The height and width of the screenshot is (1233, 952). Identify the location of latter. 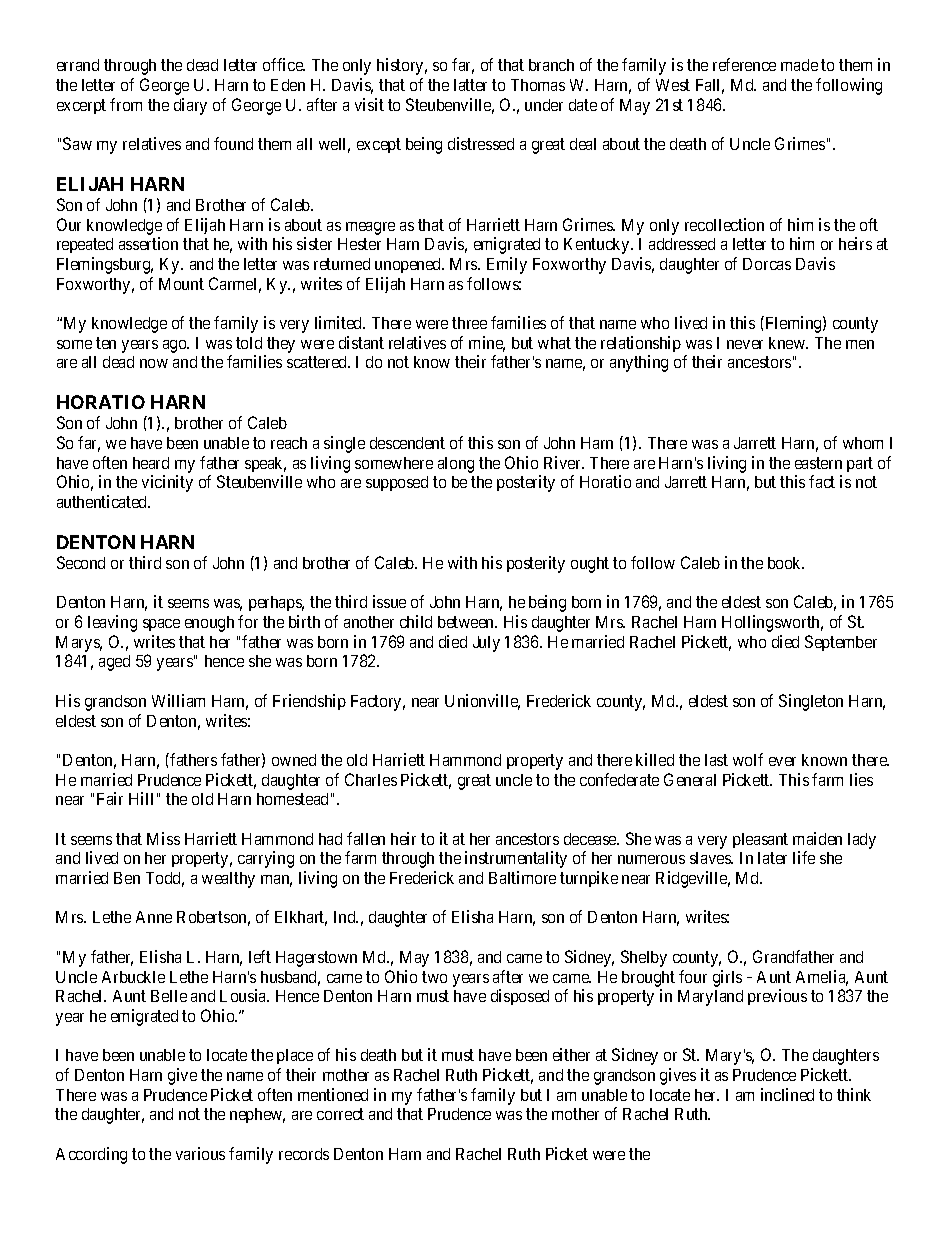
(470, 85).
